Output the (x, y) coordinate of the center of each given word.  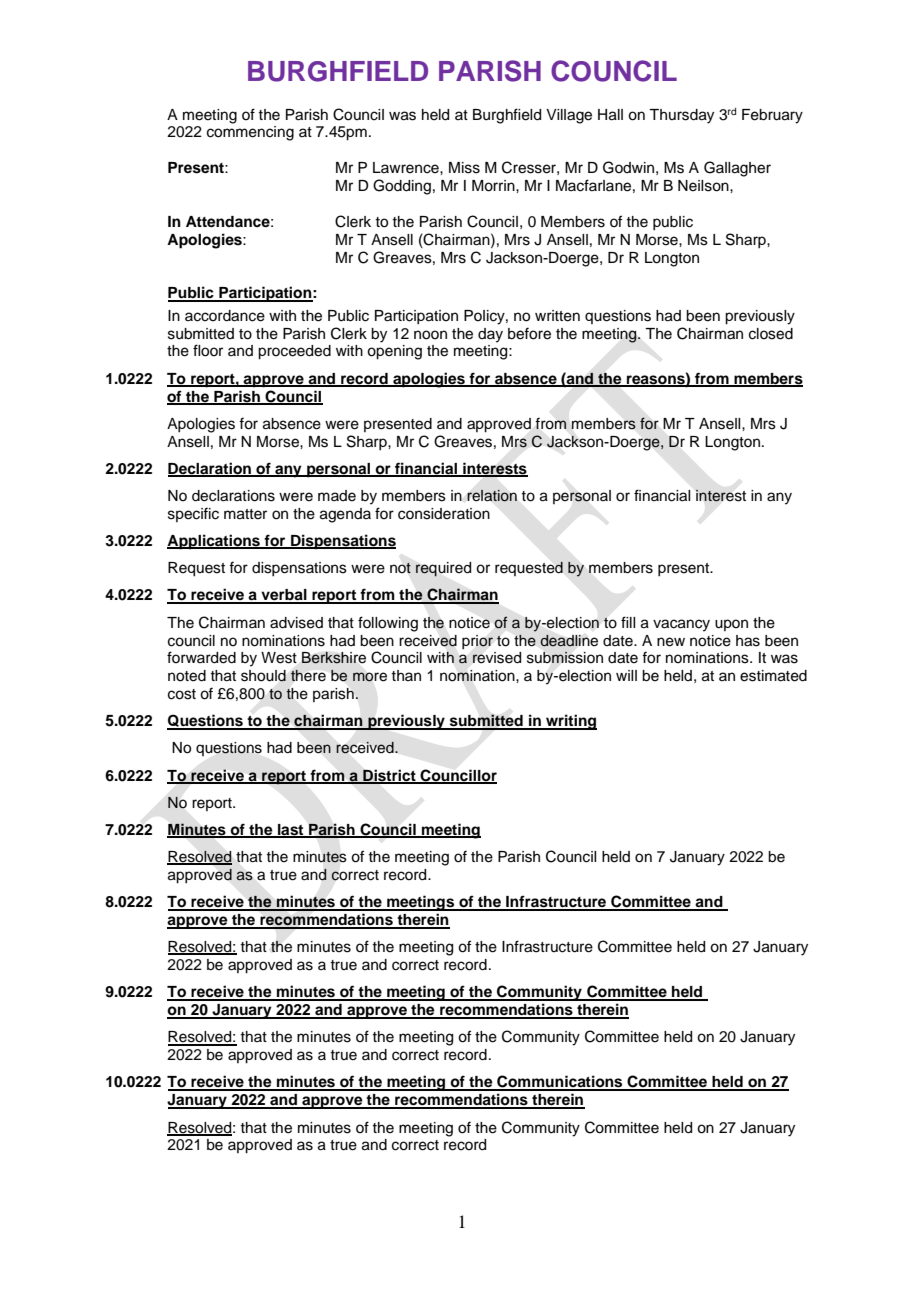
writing (570, 722)
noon (430, 335)
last (291, 831)
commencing (250, 133)
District (389, 776)
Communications (560, 1082)
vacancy (681, 625)
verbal (284, 596)
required (443, 569)
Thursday (681, 116)
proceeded (294, 352)
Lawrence (407, 168)
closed (771, 334)
